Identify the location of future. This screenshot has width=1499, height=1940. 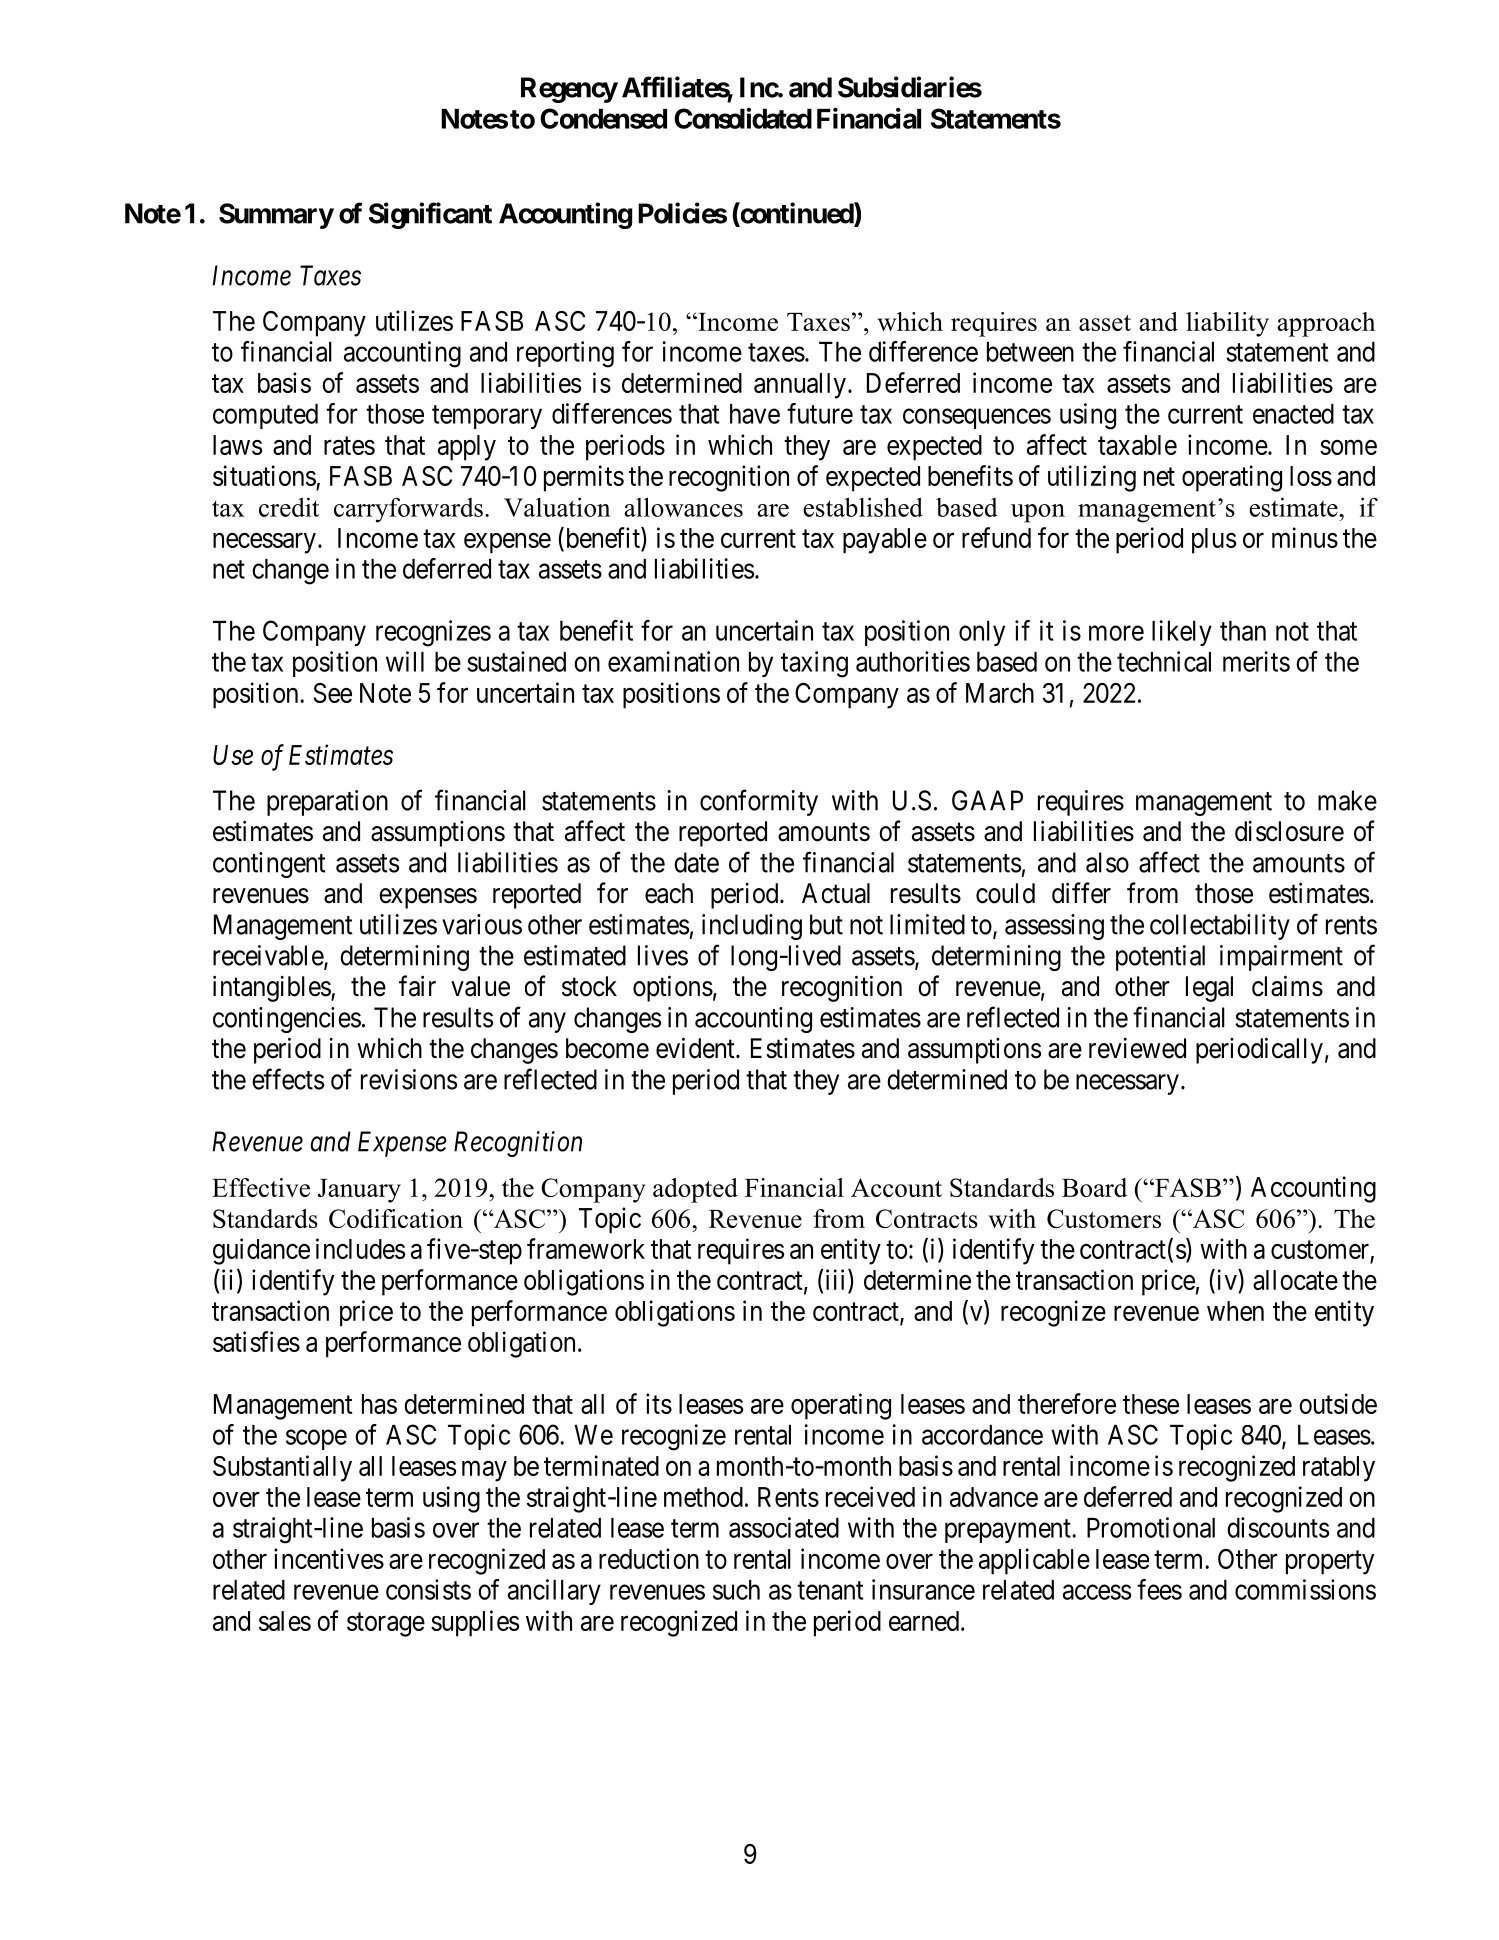
(820, 413).
